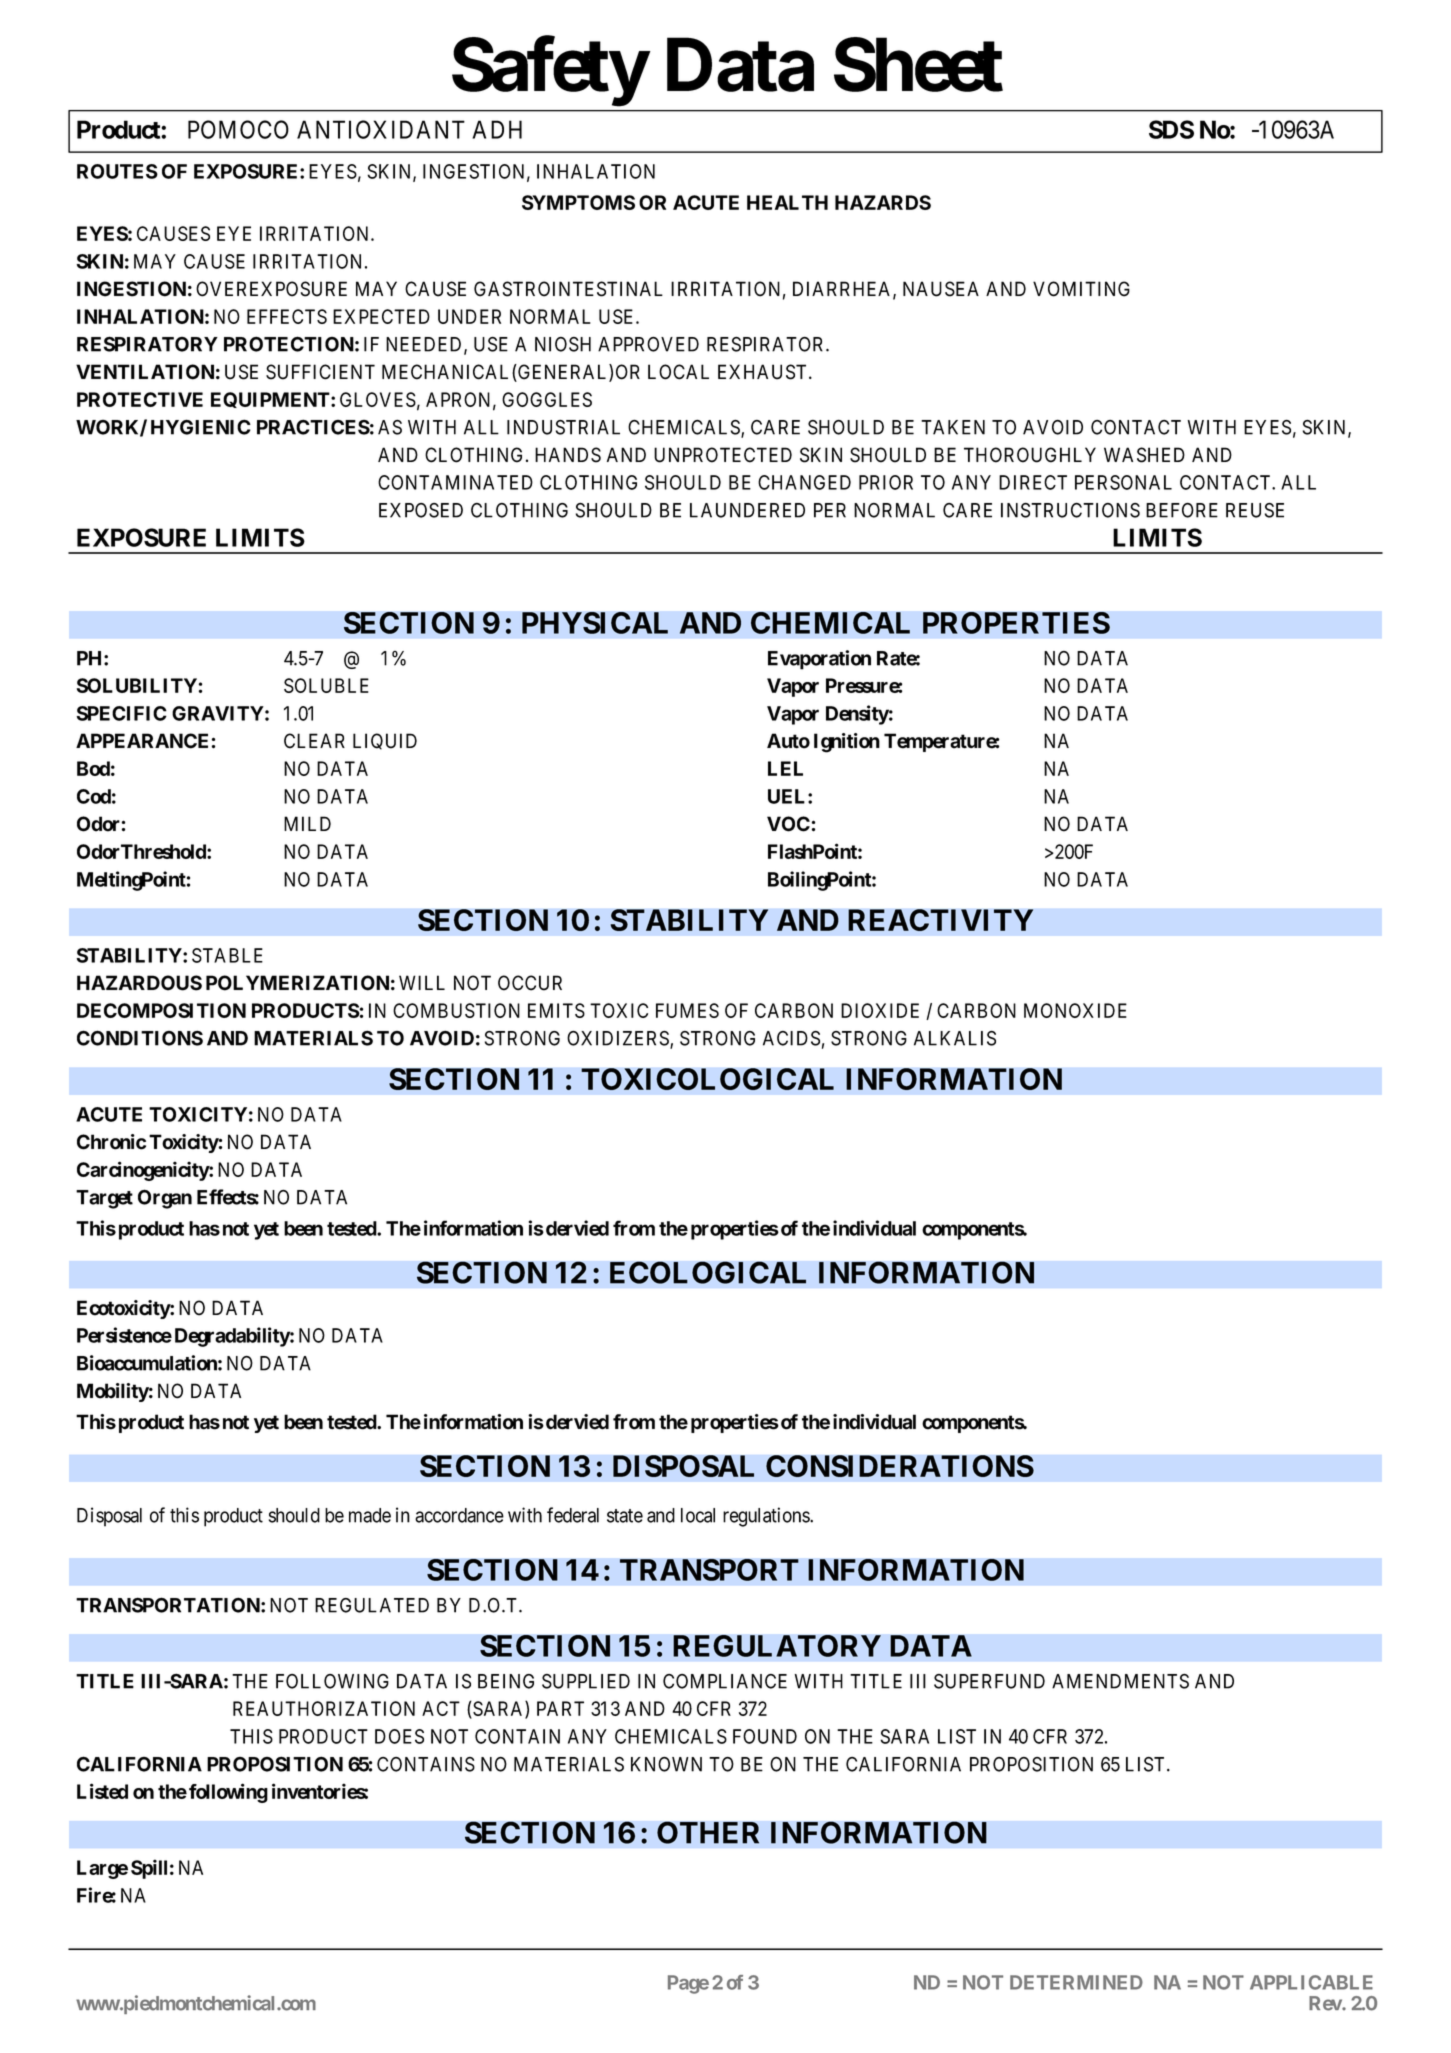  Describe the element at coordinates (1075, 1010) in the screenshot. I see `MONOXIDE` at that location.
